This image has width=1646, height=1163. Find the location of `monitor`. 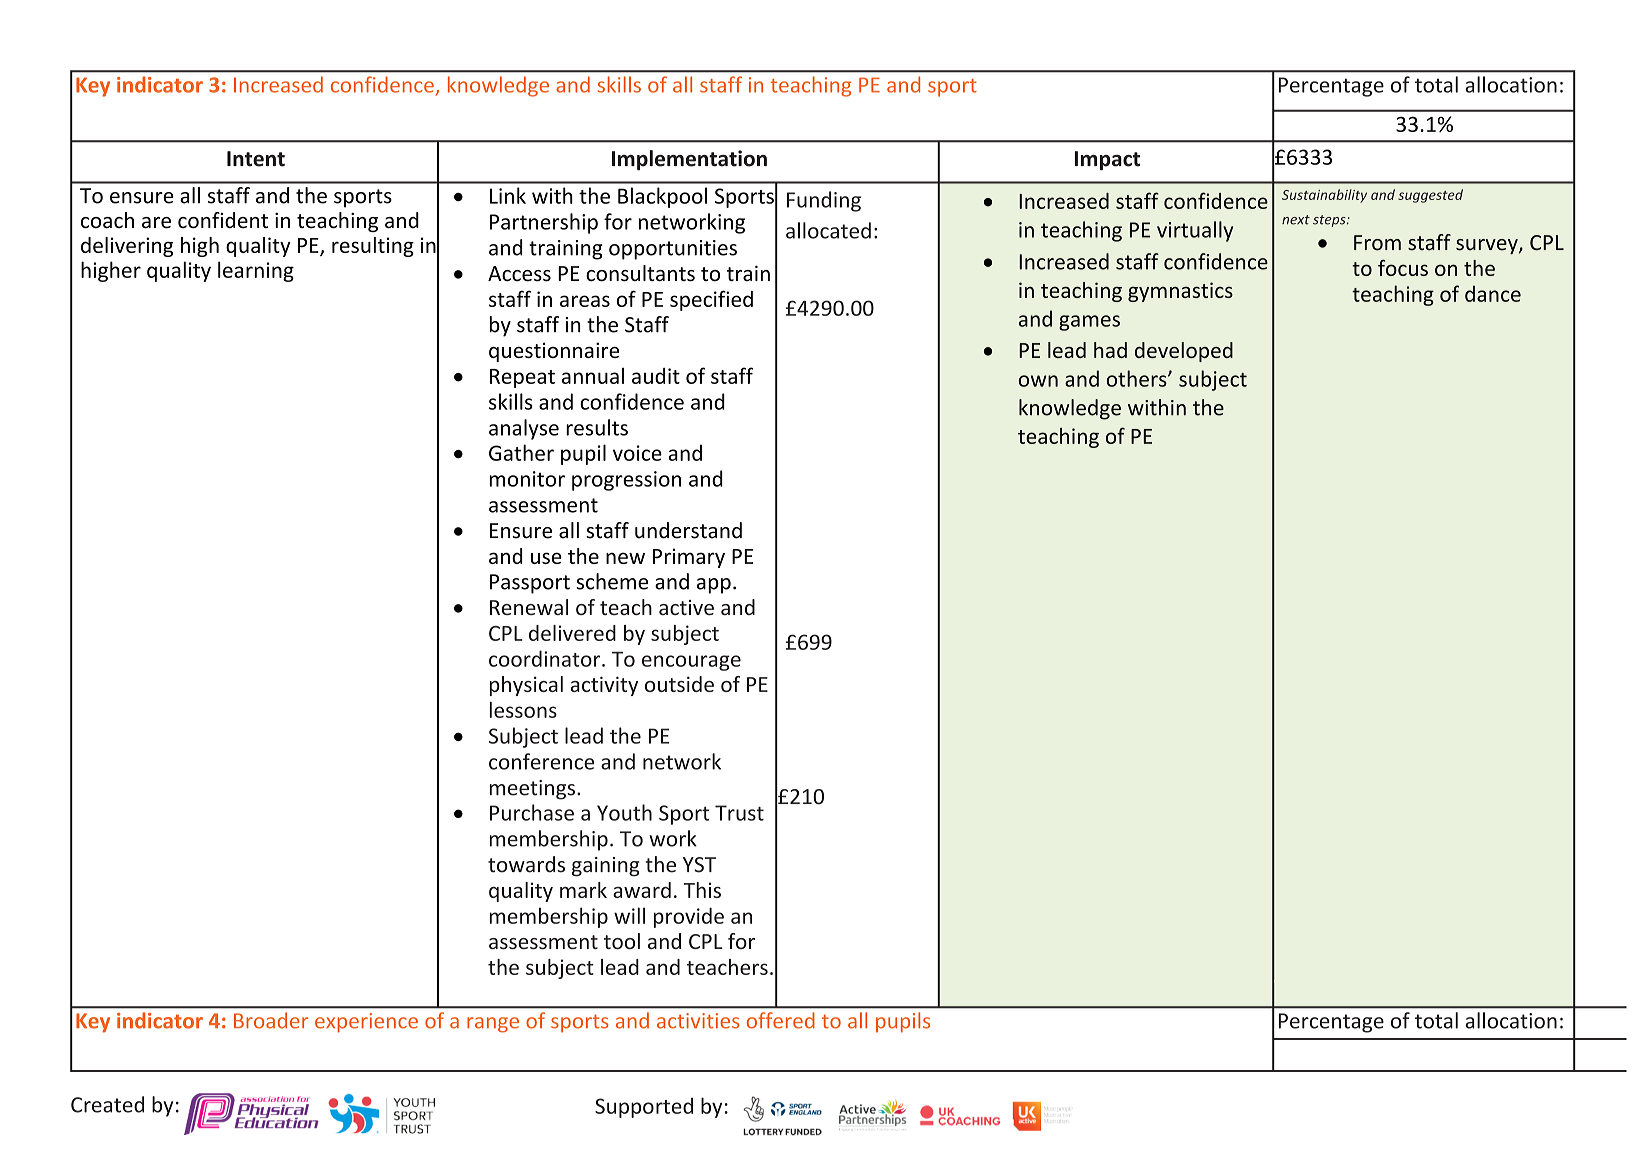

monitor is located at coordinates (527, 479).
